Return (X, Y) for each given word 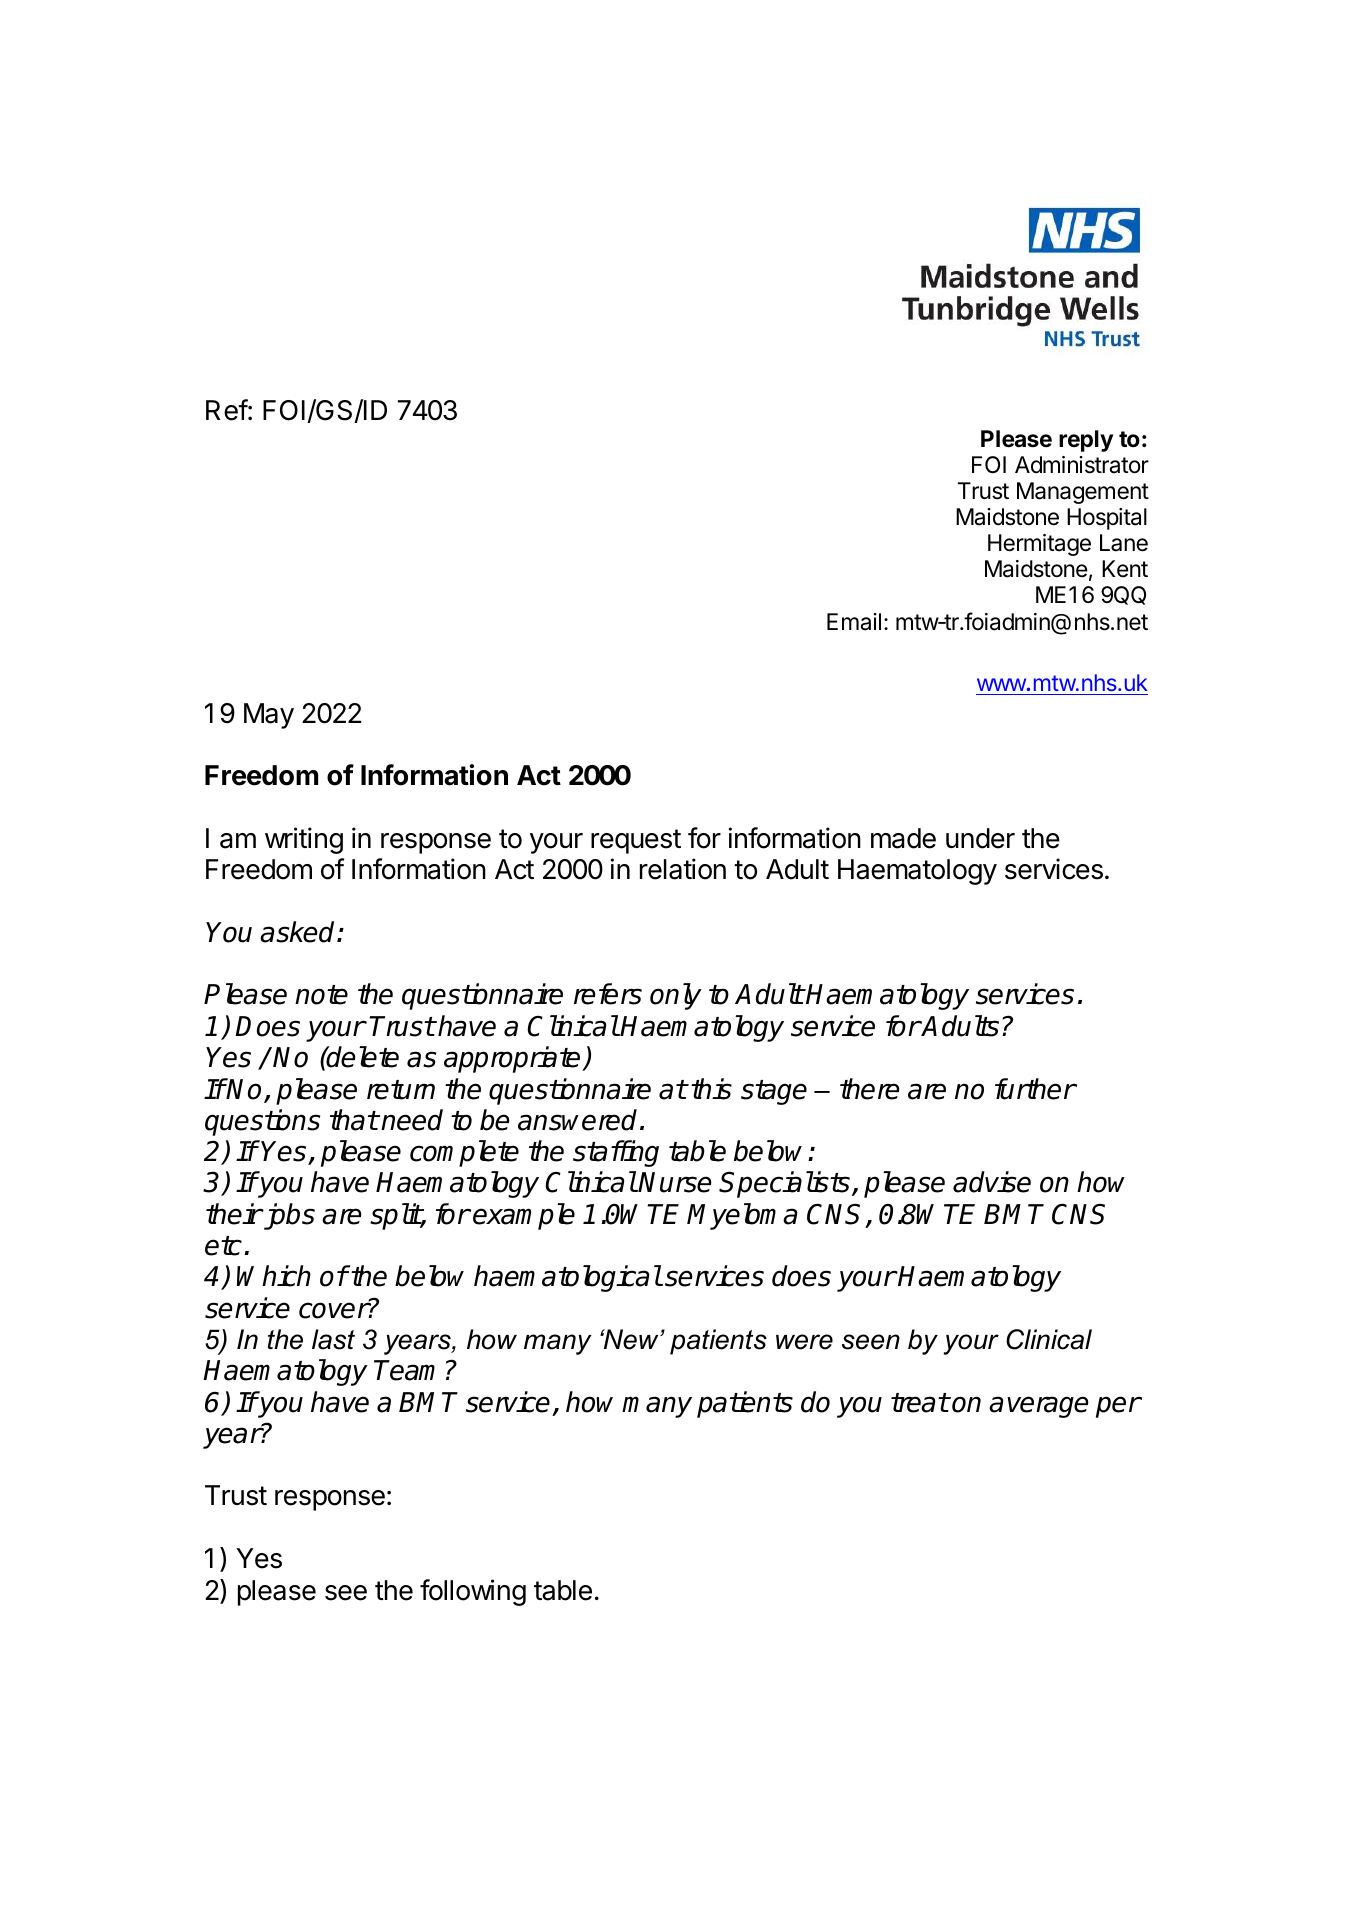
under (980, 838)
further (1035, 1089)
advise (992, 1182)
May (269, 716)
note (321, 995)
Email (854, 622)
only (676, 996)
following (473, 1592)
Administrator (1082, 465)
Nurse (675, 1182)
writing (304, 840)
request (636, 841)
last (333, 1339)
